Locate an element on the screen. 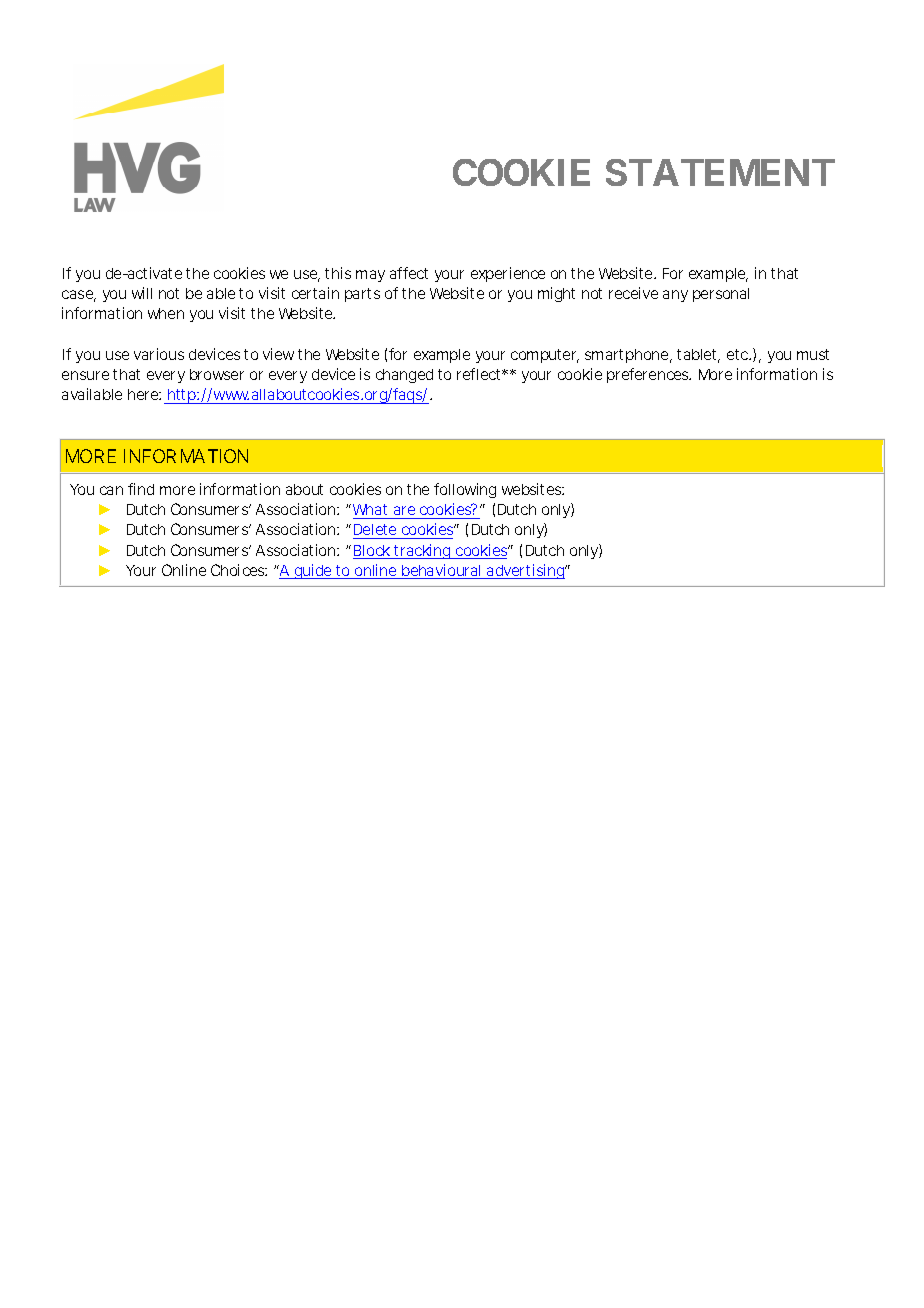  experience is located at coordinates (508, 274).
